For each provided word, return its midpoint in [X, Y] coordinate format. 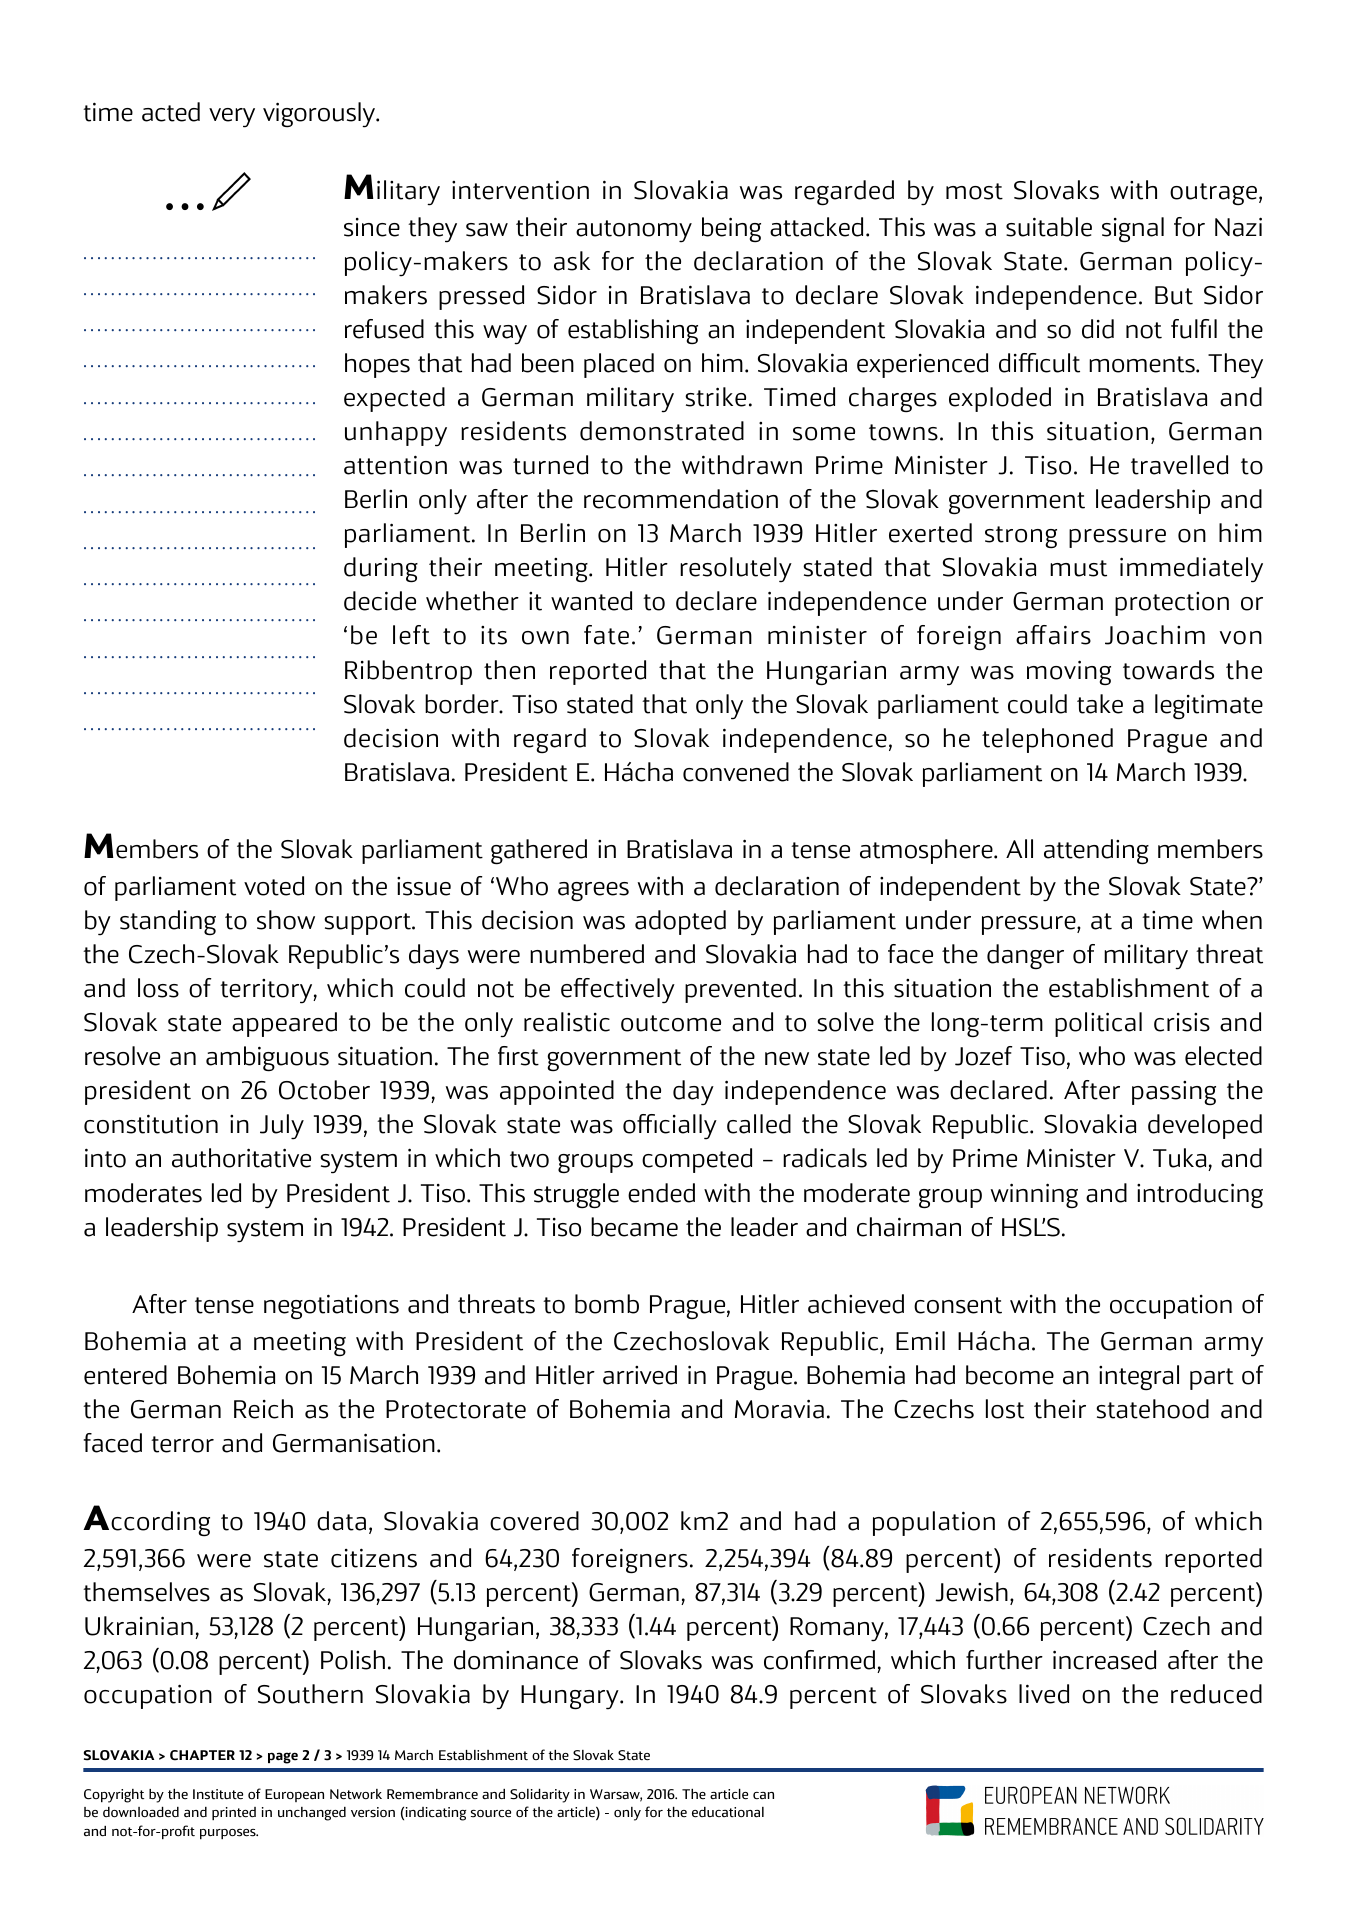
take [1100, 704]
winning [1034, 1195]
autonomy [634, 231]
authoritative [241, 1158]
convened [736, 772]
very [232, 118]
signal [1133, 230]
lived [1044, 1694]
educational [728, 1812]
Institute [218, 1794]
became [634, 1227]
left [411, 635]
